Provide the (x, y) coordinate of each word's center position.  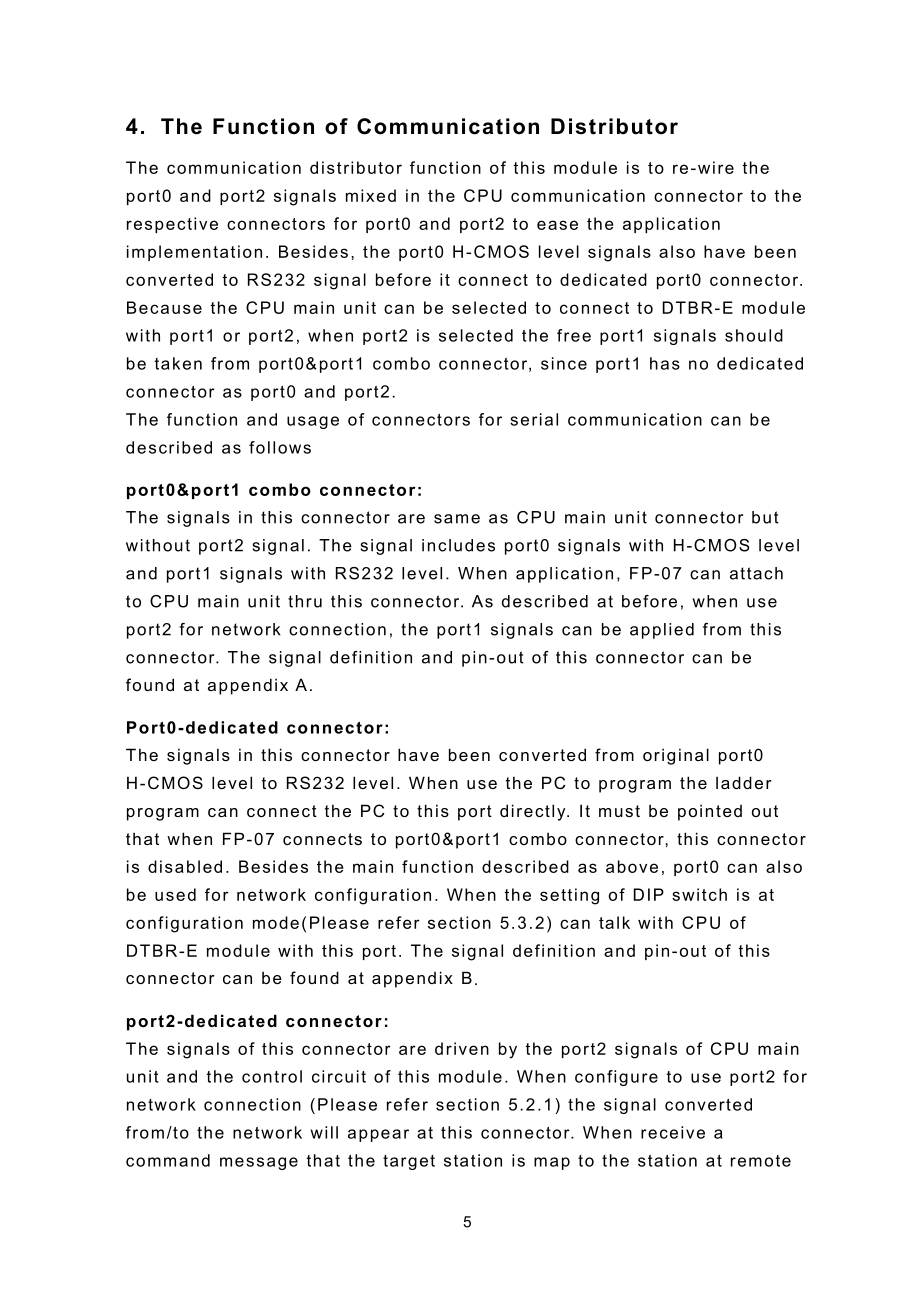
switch (699, 894)
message (259, 1163)
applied (662, 631)
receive (673, 1132)
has (665, 363)
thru (305, 601)
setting (569, 896)
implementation (194, 253)
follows (280, 447)
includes (458, 545)
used (175, 894)
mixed (371, 195)
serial (534, 419)
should (754, 335)
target (409, 1162)
